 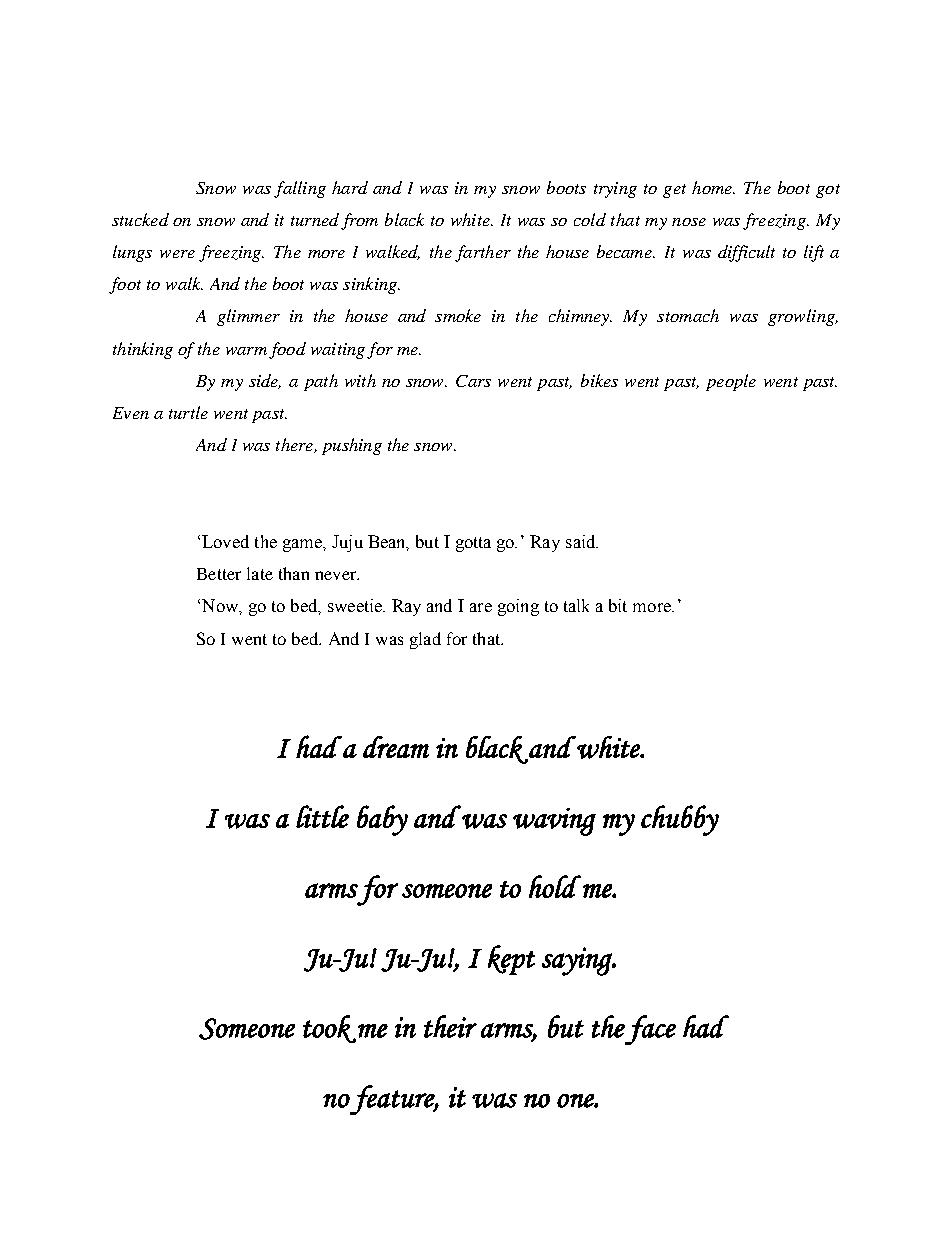 What do you see at coordinates (483, 253) in the screenshot?
I see `farther` at bounding box center [483, 253].
